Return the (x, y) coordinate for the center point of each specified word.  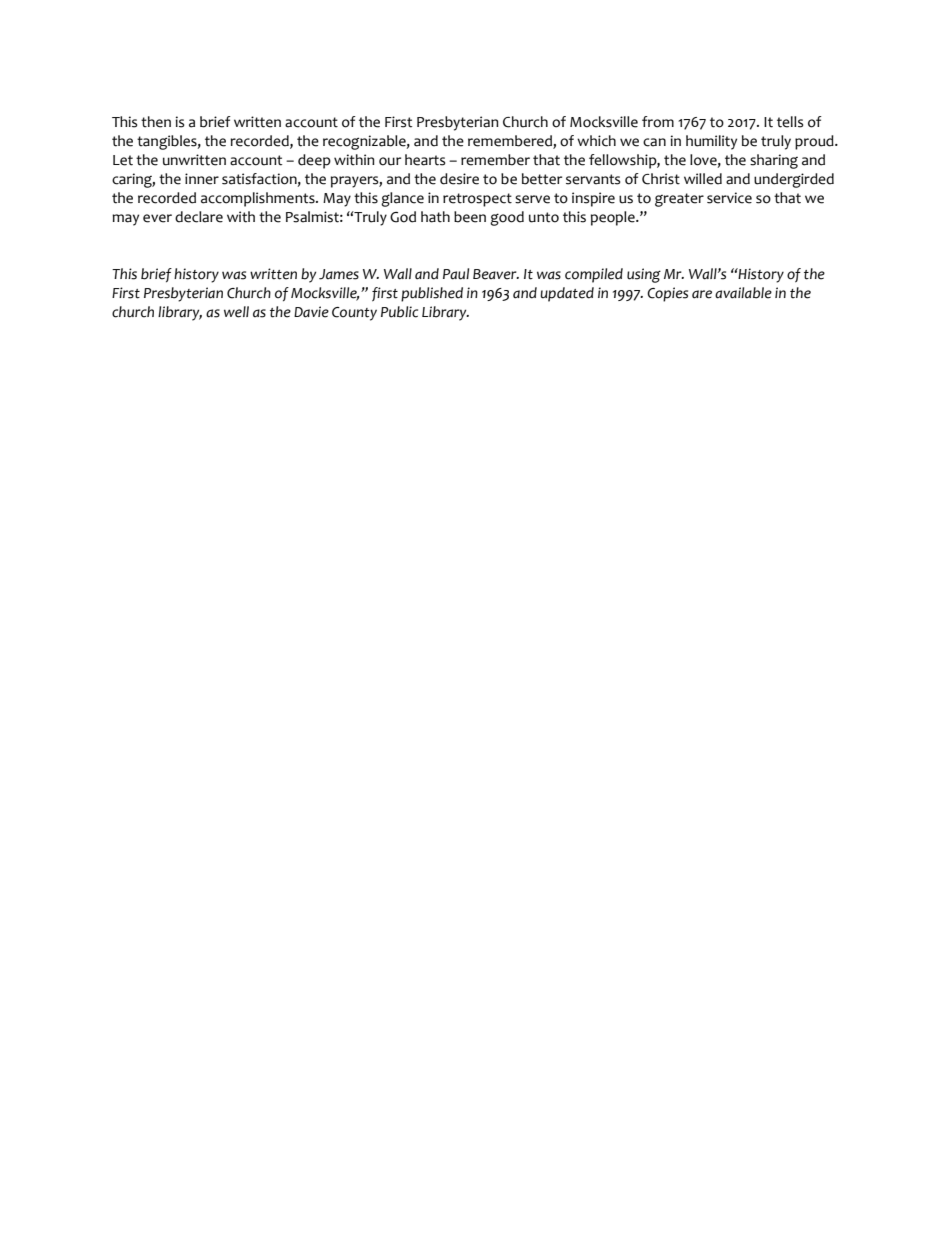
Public (399, 312)
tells (790, 122)
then (156, 122)
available (743, 293)
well (236, 312)
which (596, 141)
